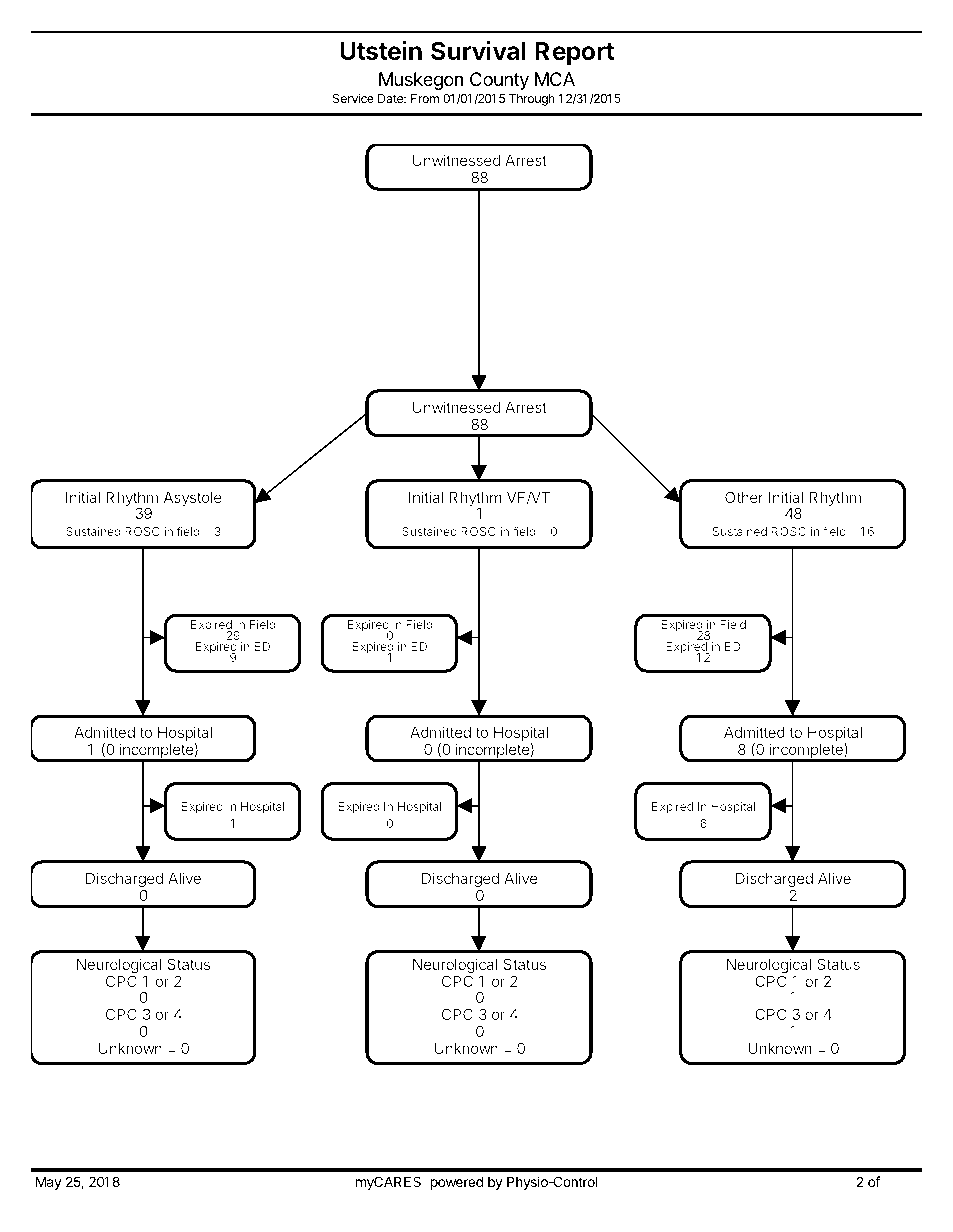 This page has height=1232, width=953. I want to click on Report, so click(575, 53).
